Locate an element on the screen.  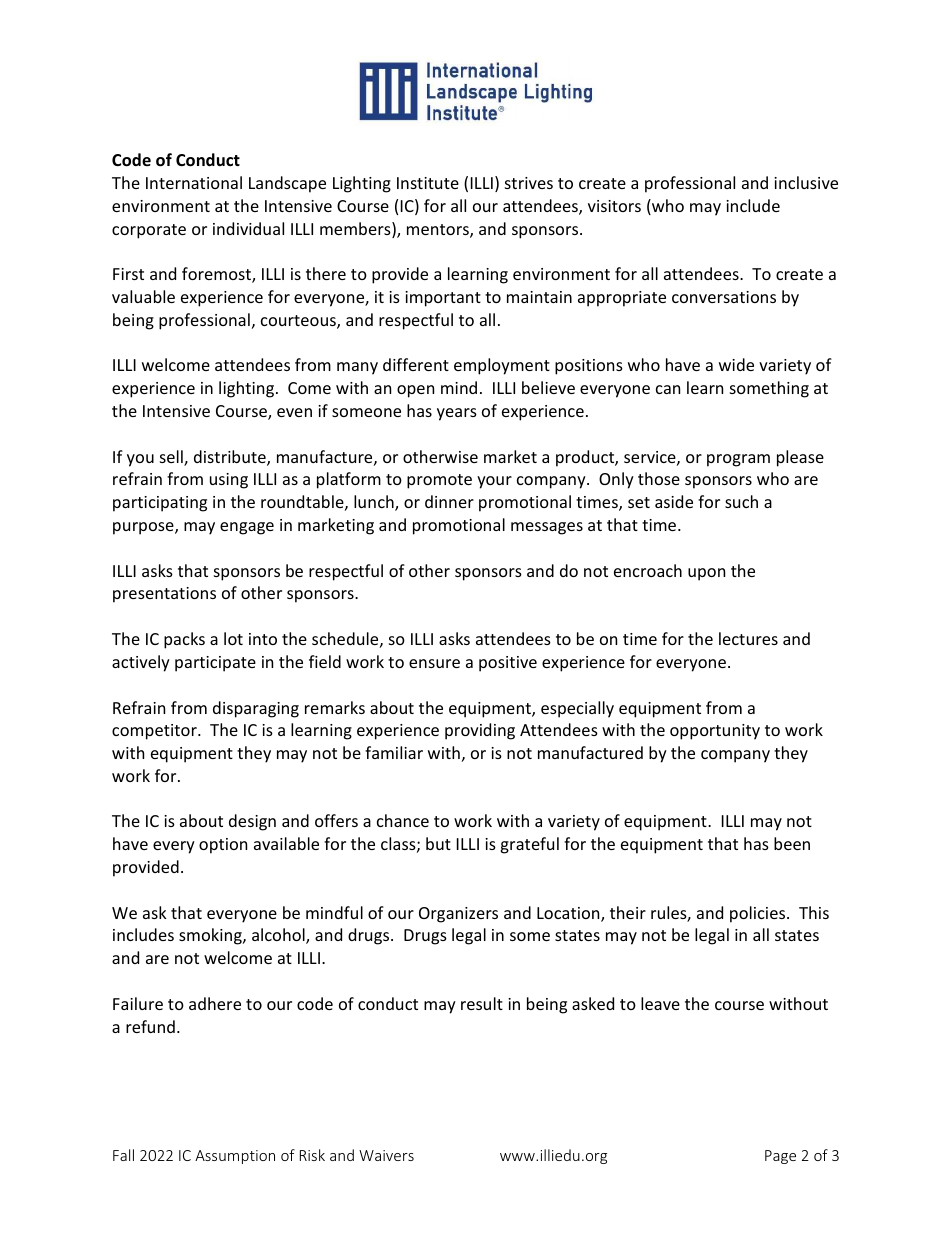
chance is located at coordinates (403, 820).
